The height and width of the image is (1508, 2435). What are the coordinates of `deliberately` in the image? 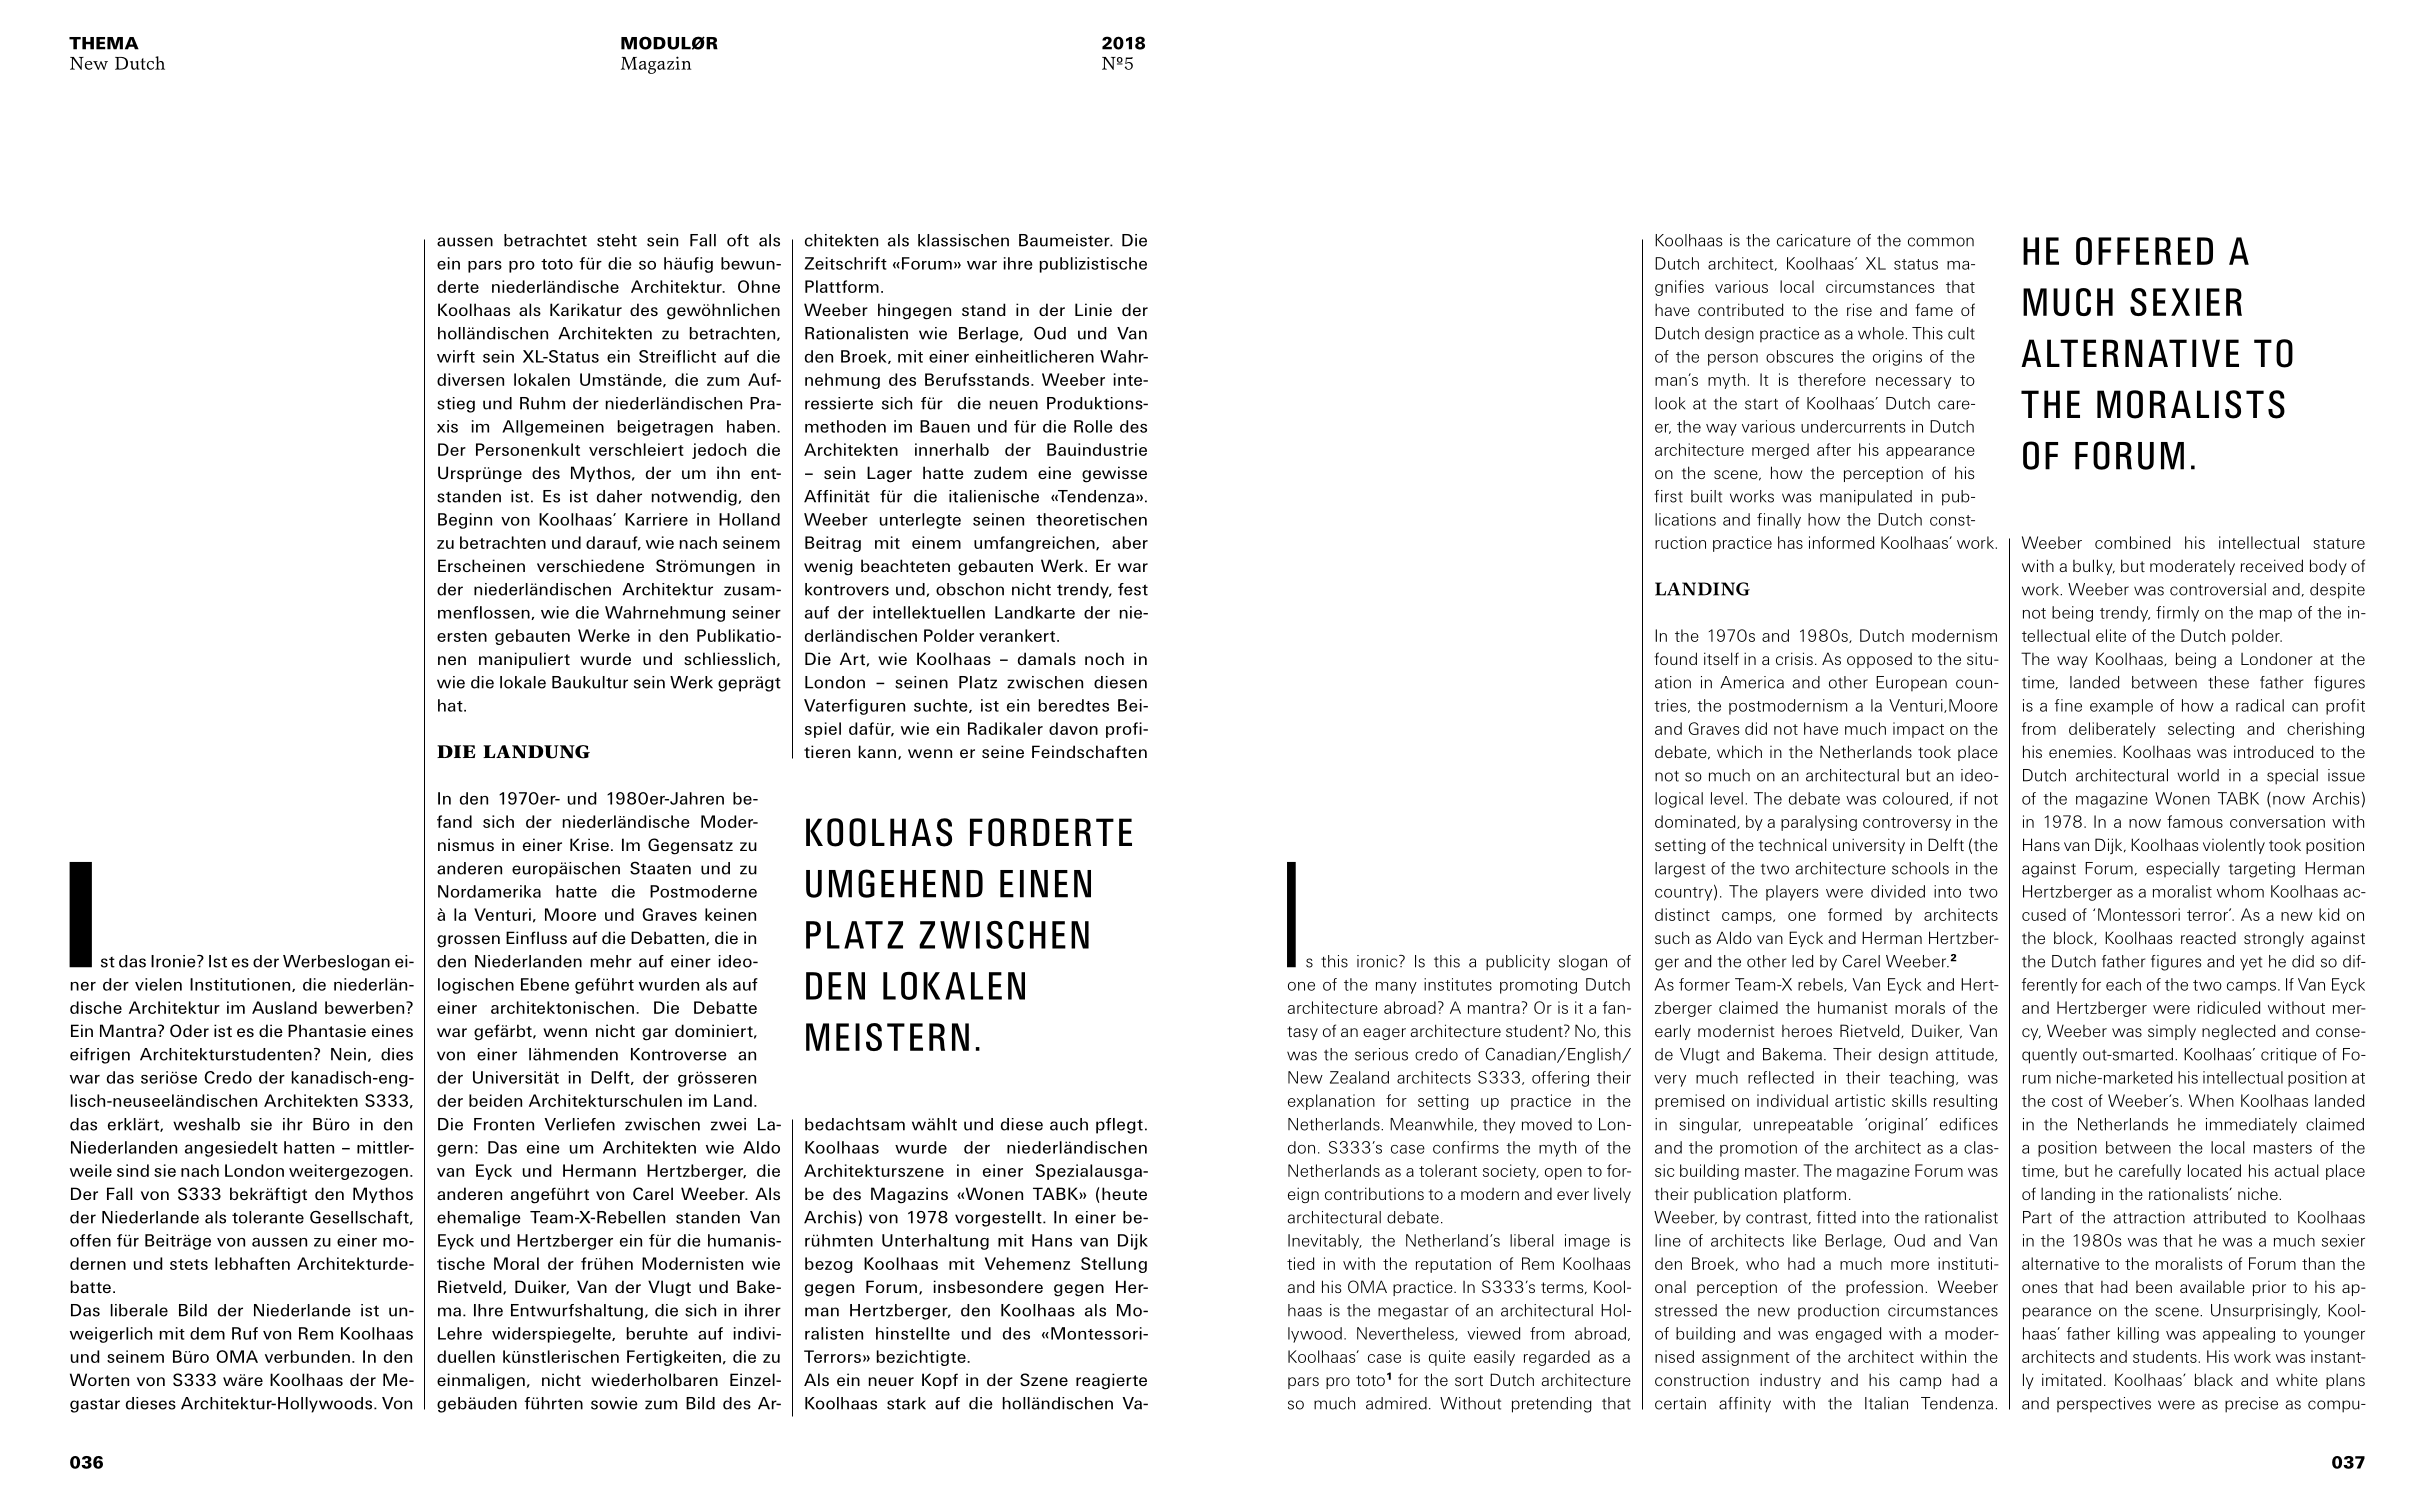 It's located at (2112, 730).
